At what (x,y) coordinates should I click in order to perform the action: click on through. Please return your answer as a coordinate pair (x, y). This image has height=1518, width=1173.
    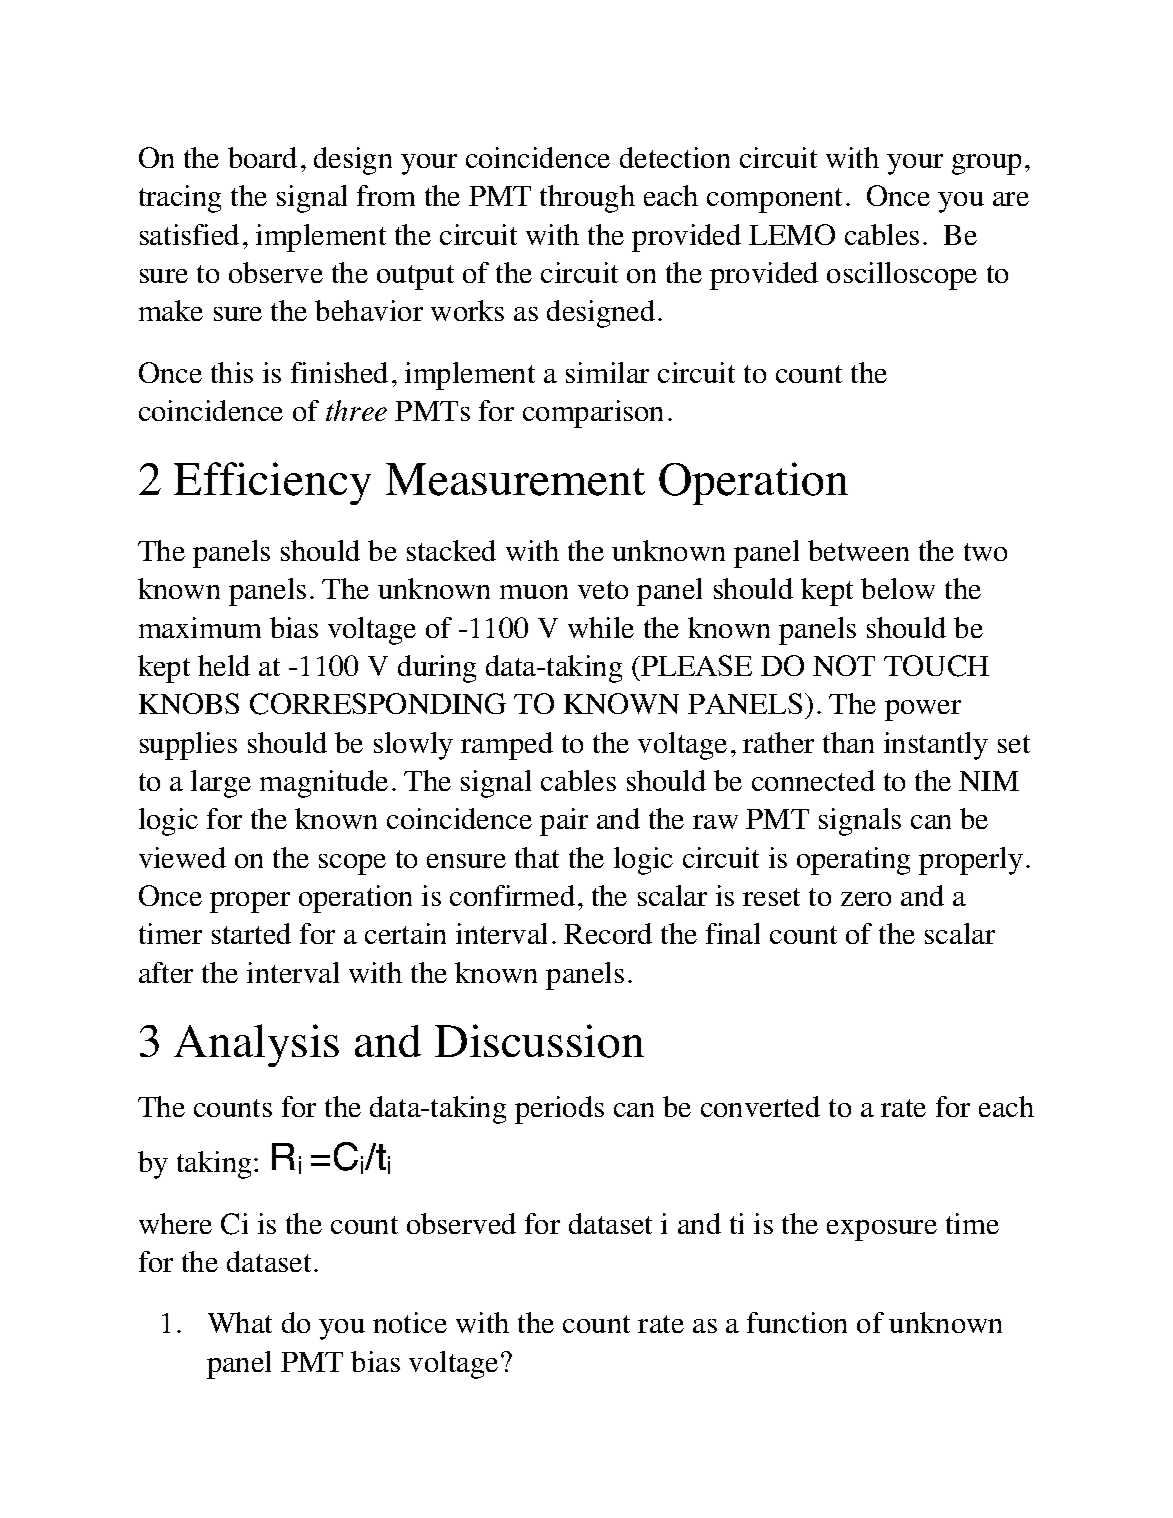
    Looking at the image, I should click on (587, 199).
